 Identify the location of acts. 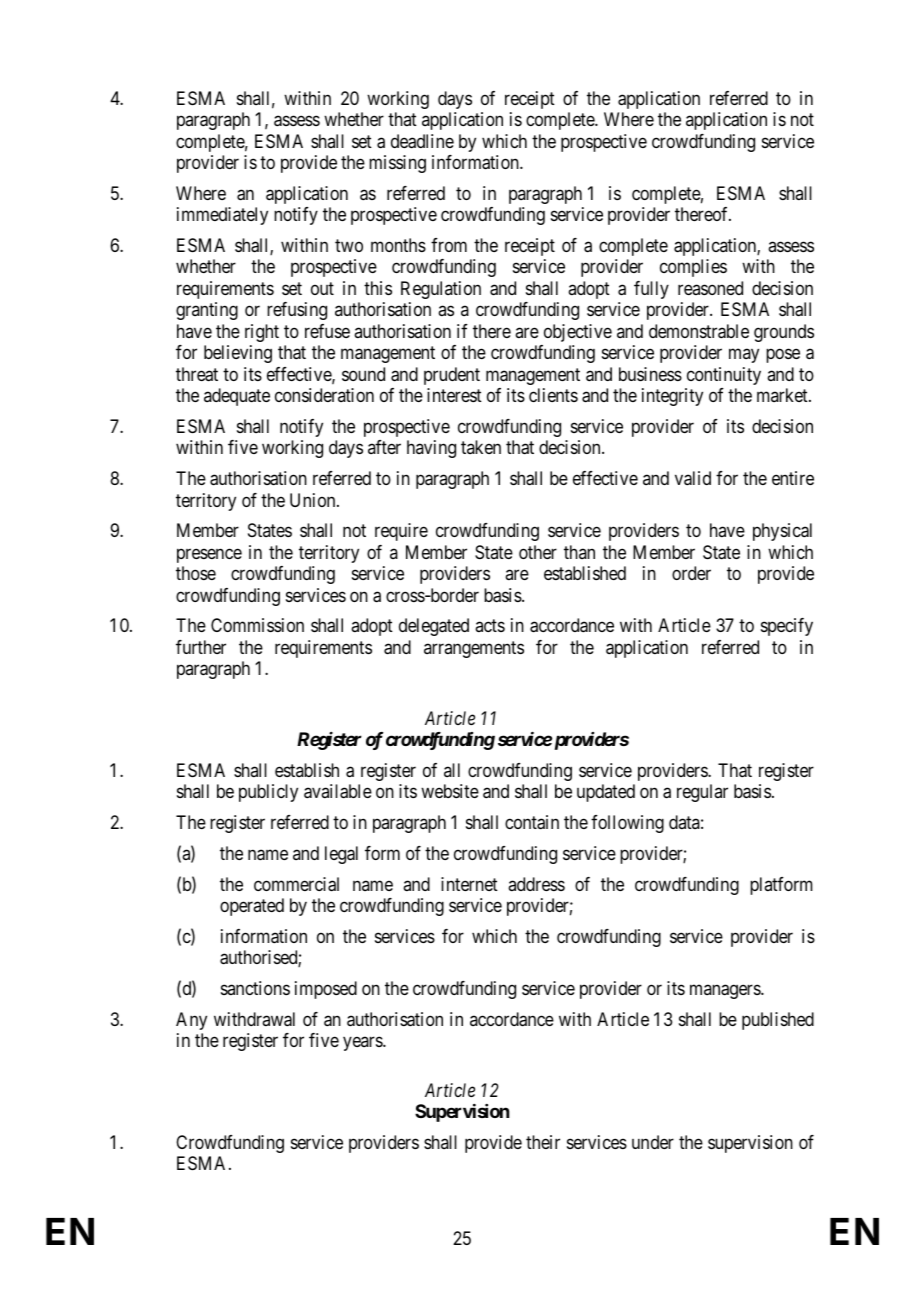
(490, 626).
